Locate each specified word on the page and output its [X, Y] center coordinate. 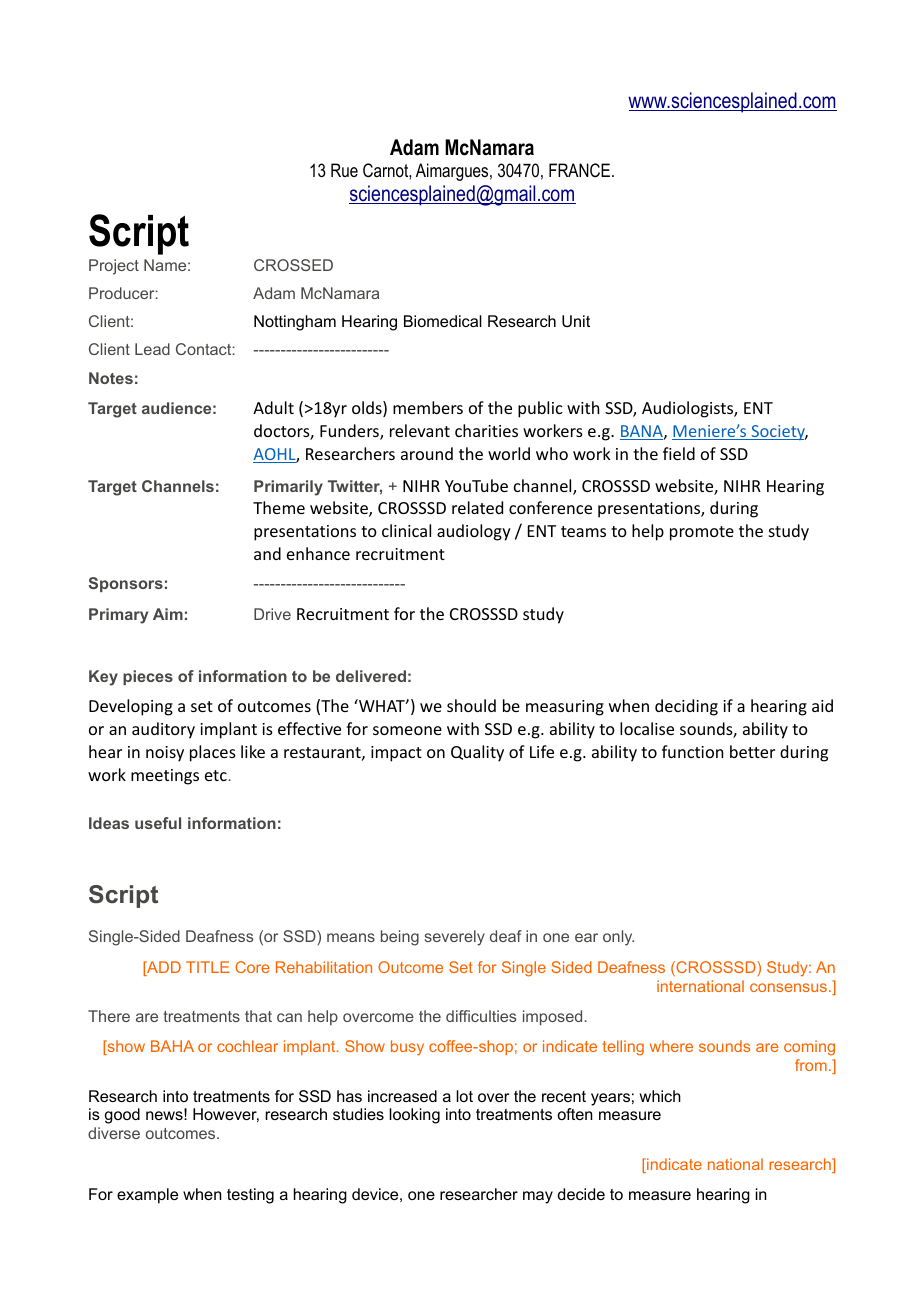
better [752, 751]
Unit [576, 321]
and [267, 553]
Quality [477, 753]
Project [114, 267]
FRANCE [581, 170]
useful [158, 823]
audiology [474, 532]
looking [414, 1116]
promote [702, 533]
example [147, 1196]
